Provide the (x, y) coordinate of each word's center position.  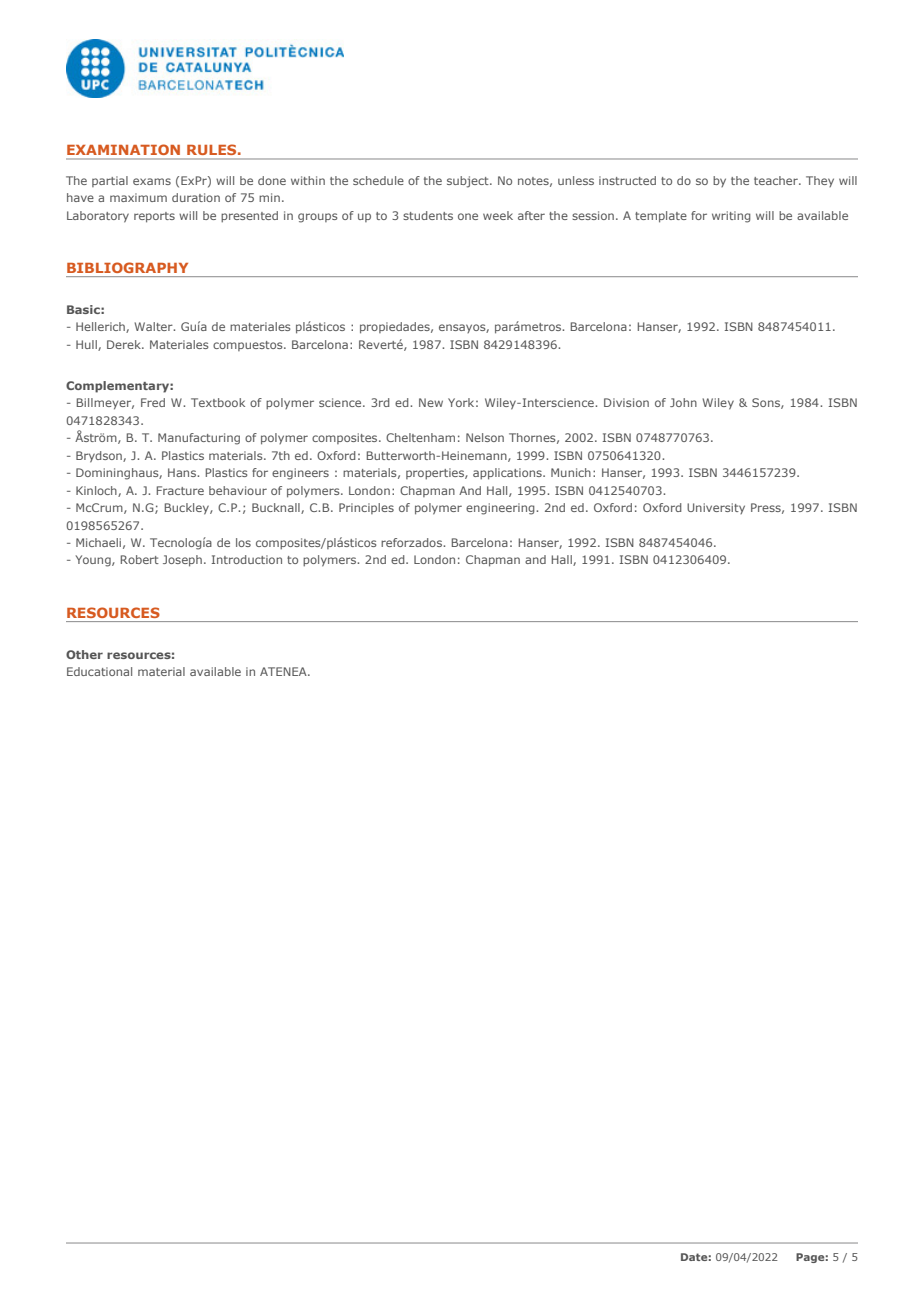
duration (196, 197)
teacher (777, 180)
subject (469, 182)
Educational (99, 671)
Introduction (247, 559)
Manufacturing (199, 439)
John (683, 402)
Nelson (485, 437)
